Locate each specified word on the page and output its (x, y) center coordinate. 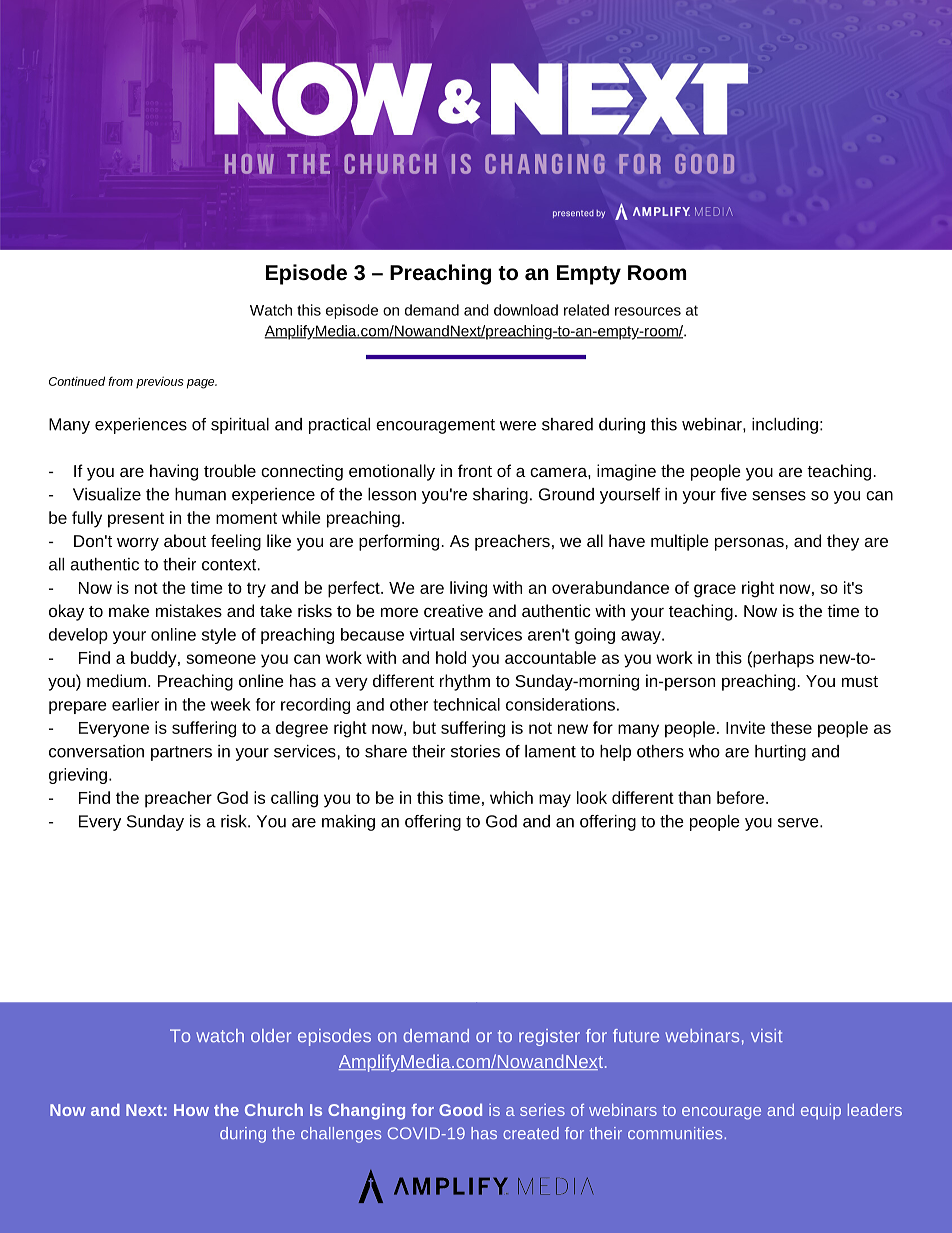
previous (160, 382)
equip (821, 1112)
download (526, 310)
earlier (135, 704)
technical (466, 704)
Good (460, 1110)
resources (648, 311)
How (191, 1110)
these (791, 727)
